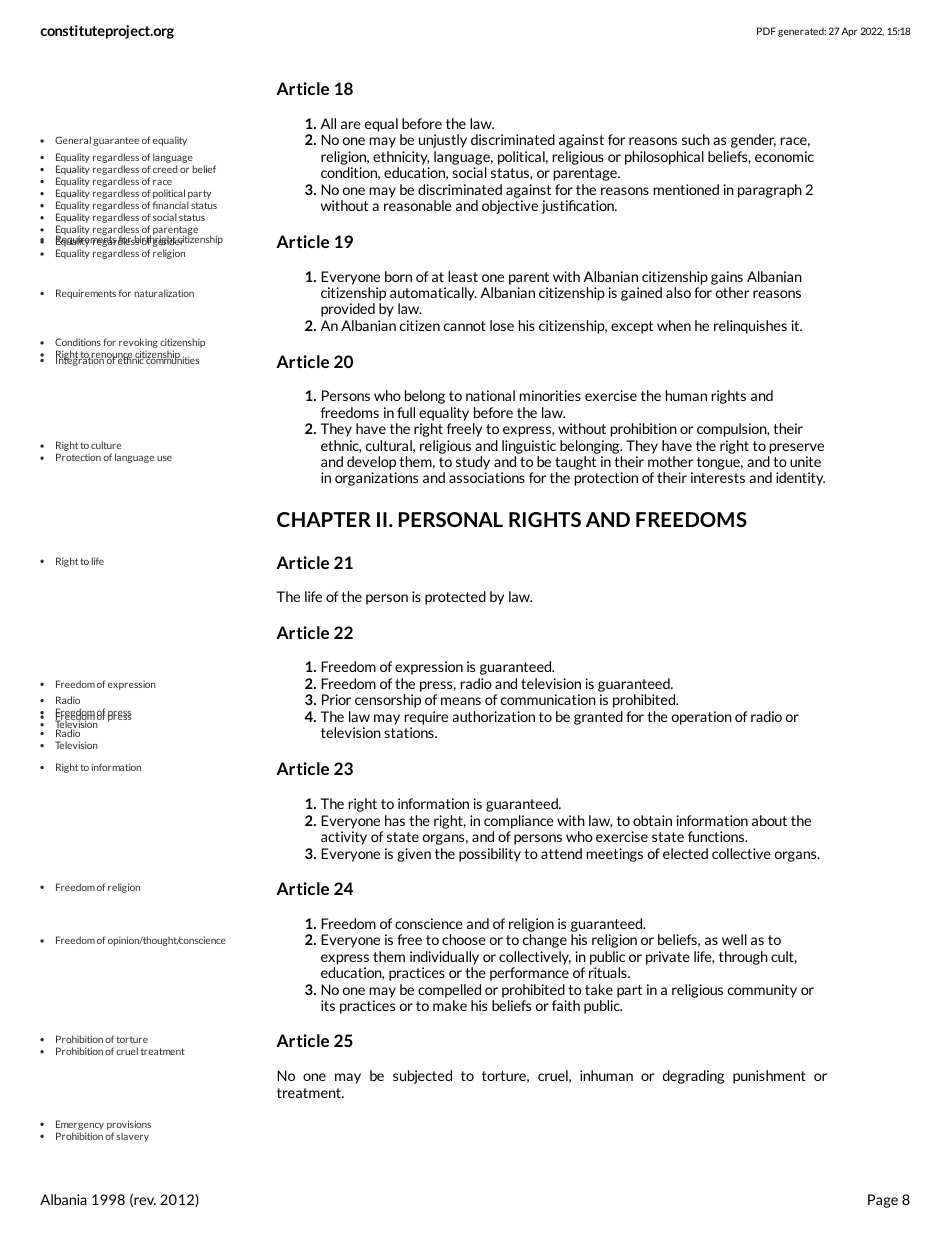 Image resolution: width=952 pixels, height=1233 pixels. I want to click on compliance, so click(519, 822).
